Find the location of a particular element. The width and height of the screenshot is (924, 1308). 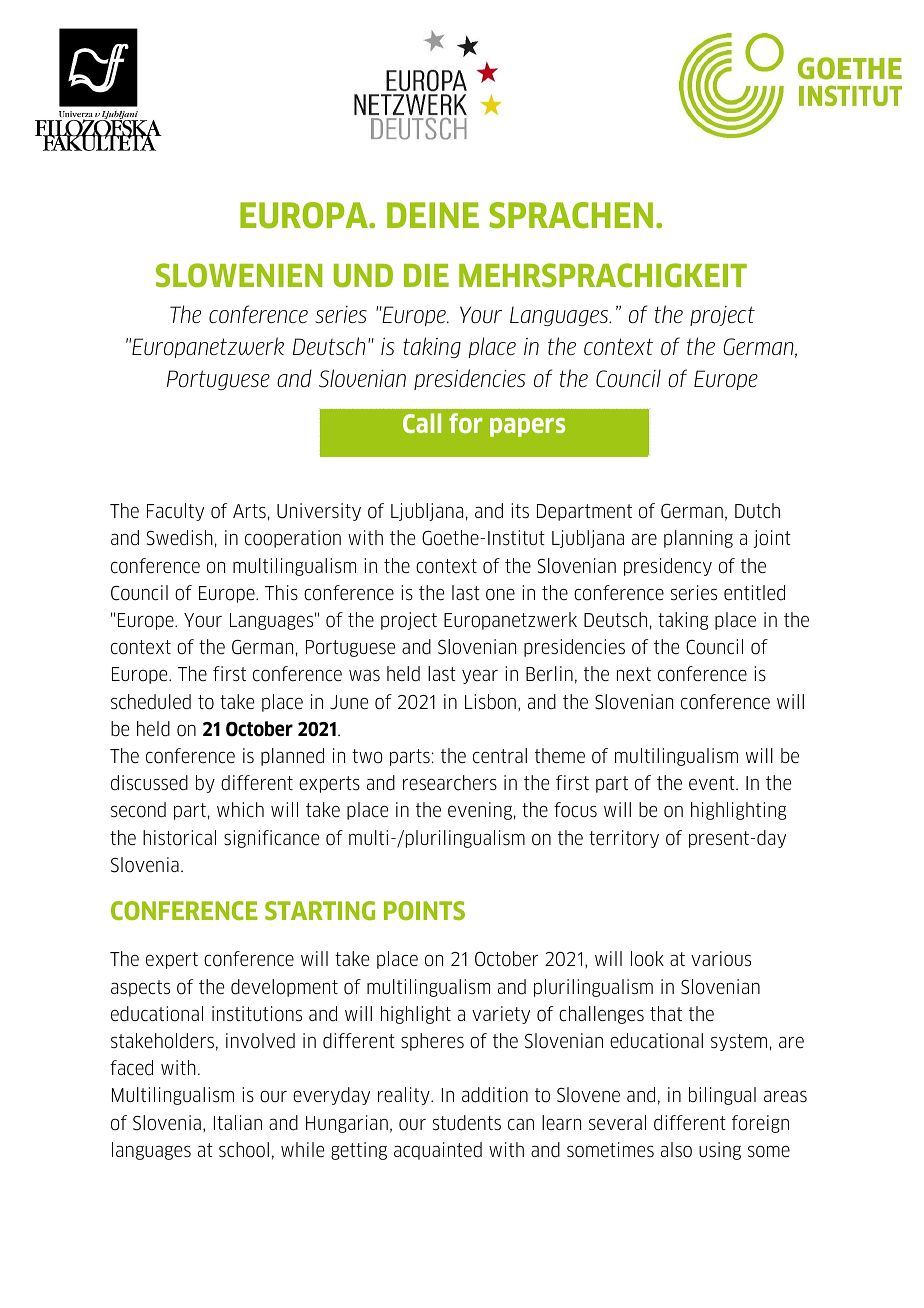

DIE is located at coordinates (426, 275).
